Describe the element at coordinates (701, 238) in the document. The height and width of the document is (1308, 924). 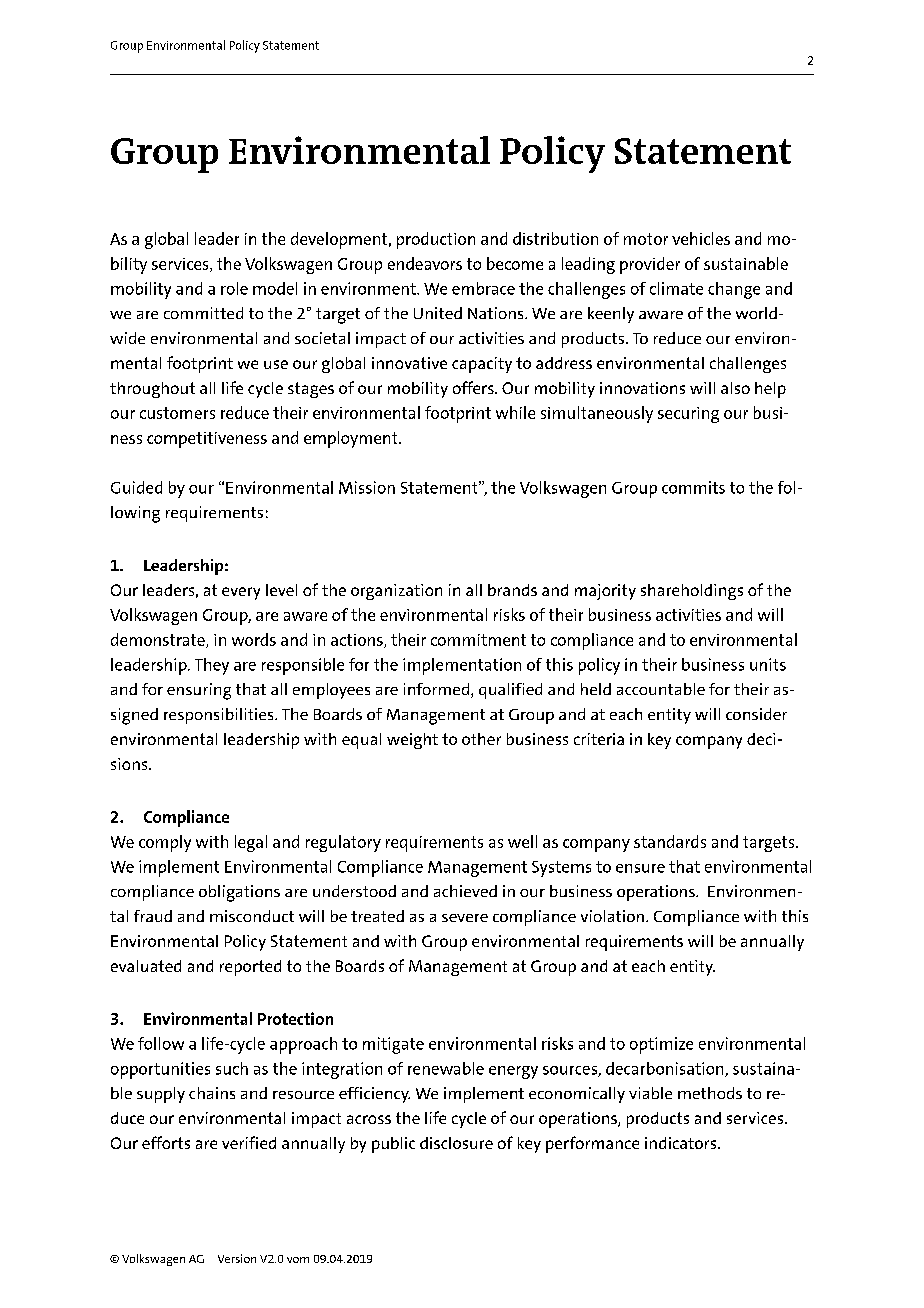
I see `vehicles` at that location.
